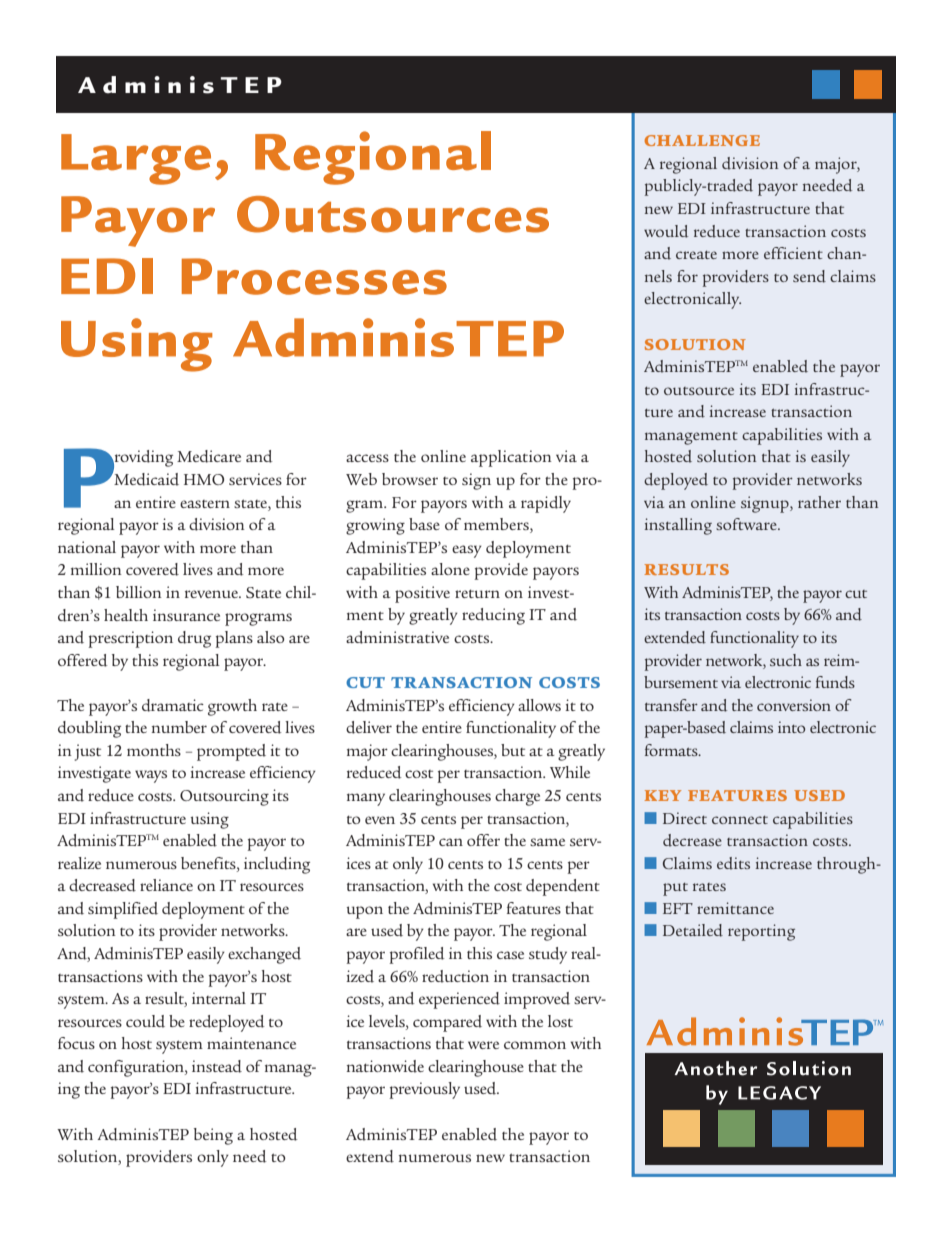 This document has width=952, height=1233. I want to click on browser, so click(410, 479).
